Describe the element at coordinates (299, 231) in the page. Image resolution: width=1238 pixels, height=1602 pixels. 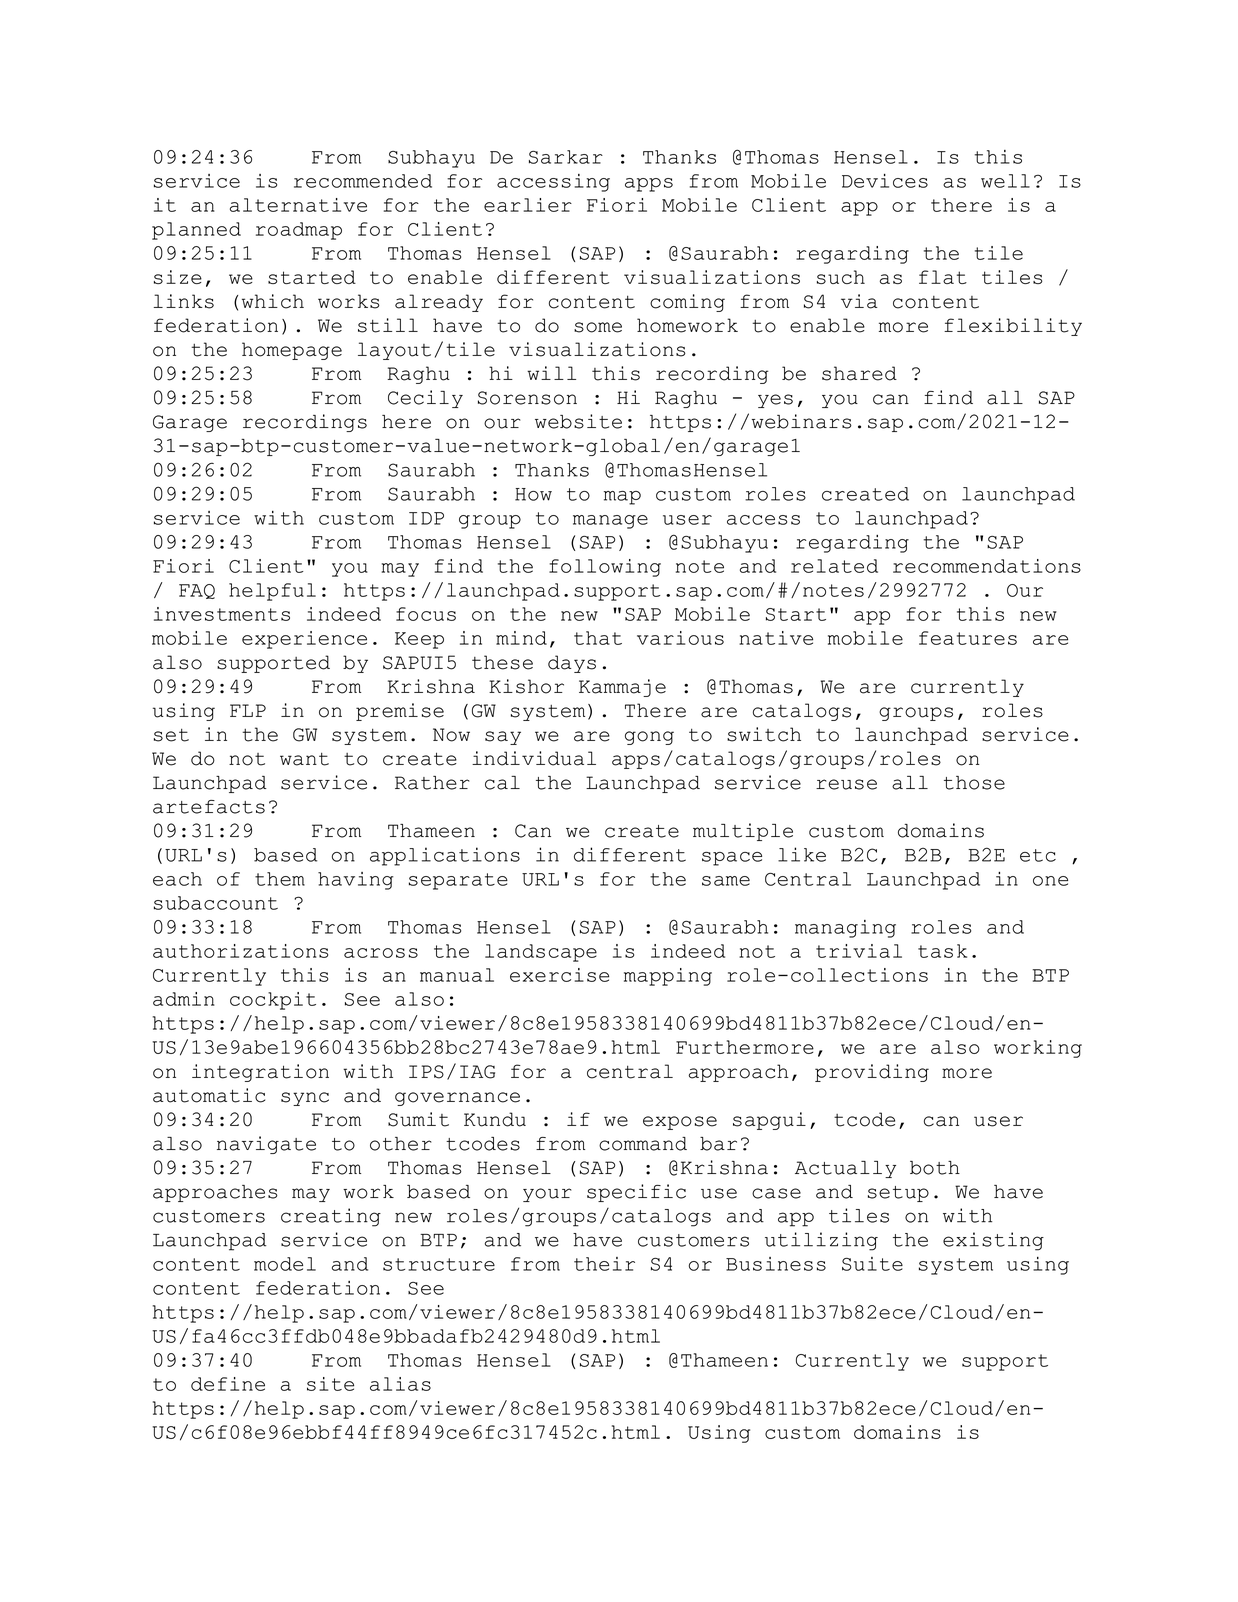
I see `roadmap` at that location.
